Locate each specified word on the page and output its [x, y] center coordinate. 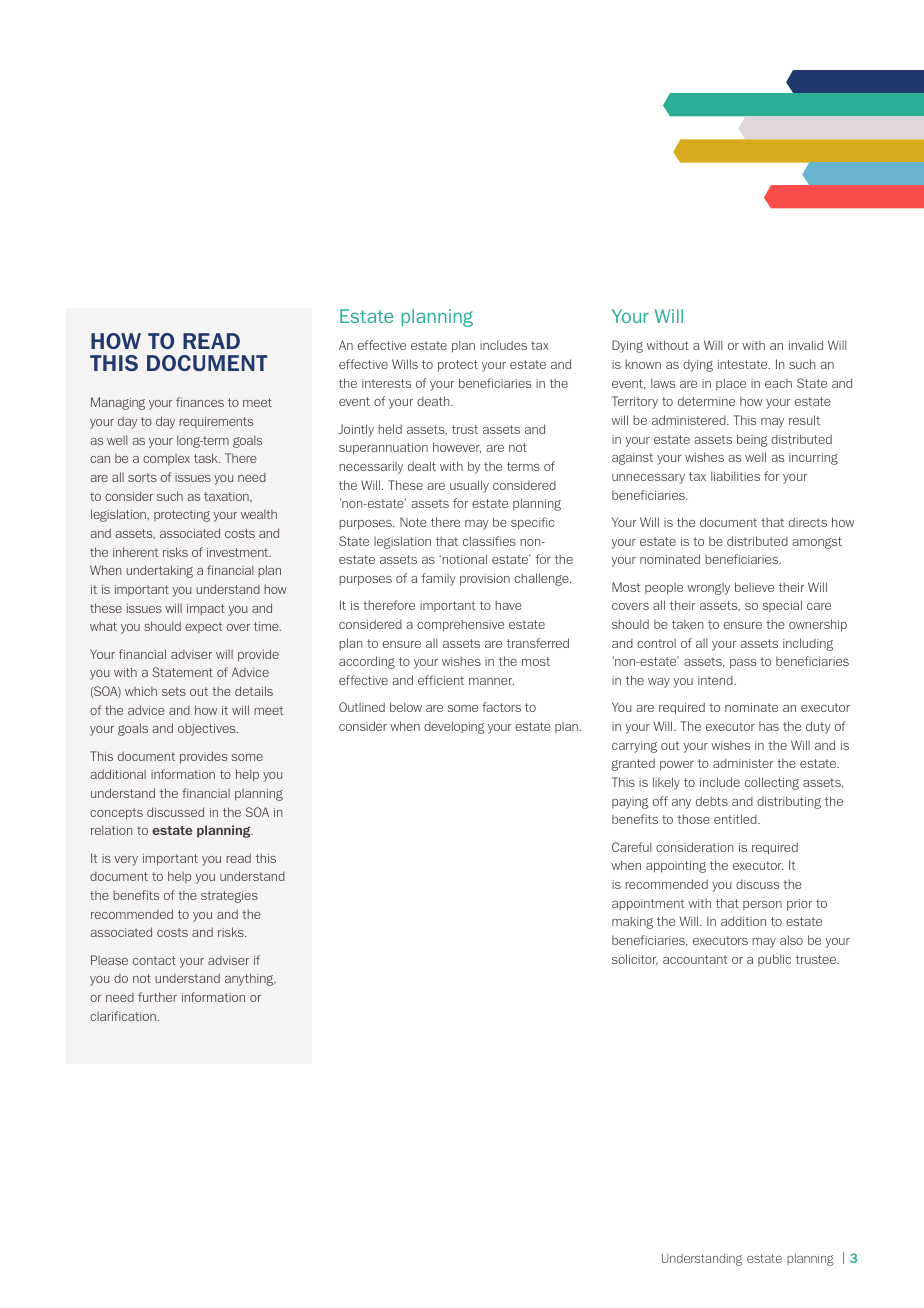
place [731, 384]
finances [200, 402]
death [434, 401]
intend [716, 680]
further [157, 997]
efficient [441, 680]
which [141, 691]
